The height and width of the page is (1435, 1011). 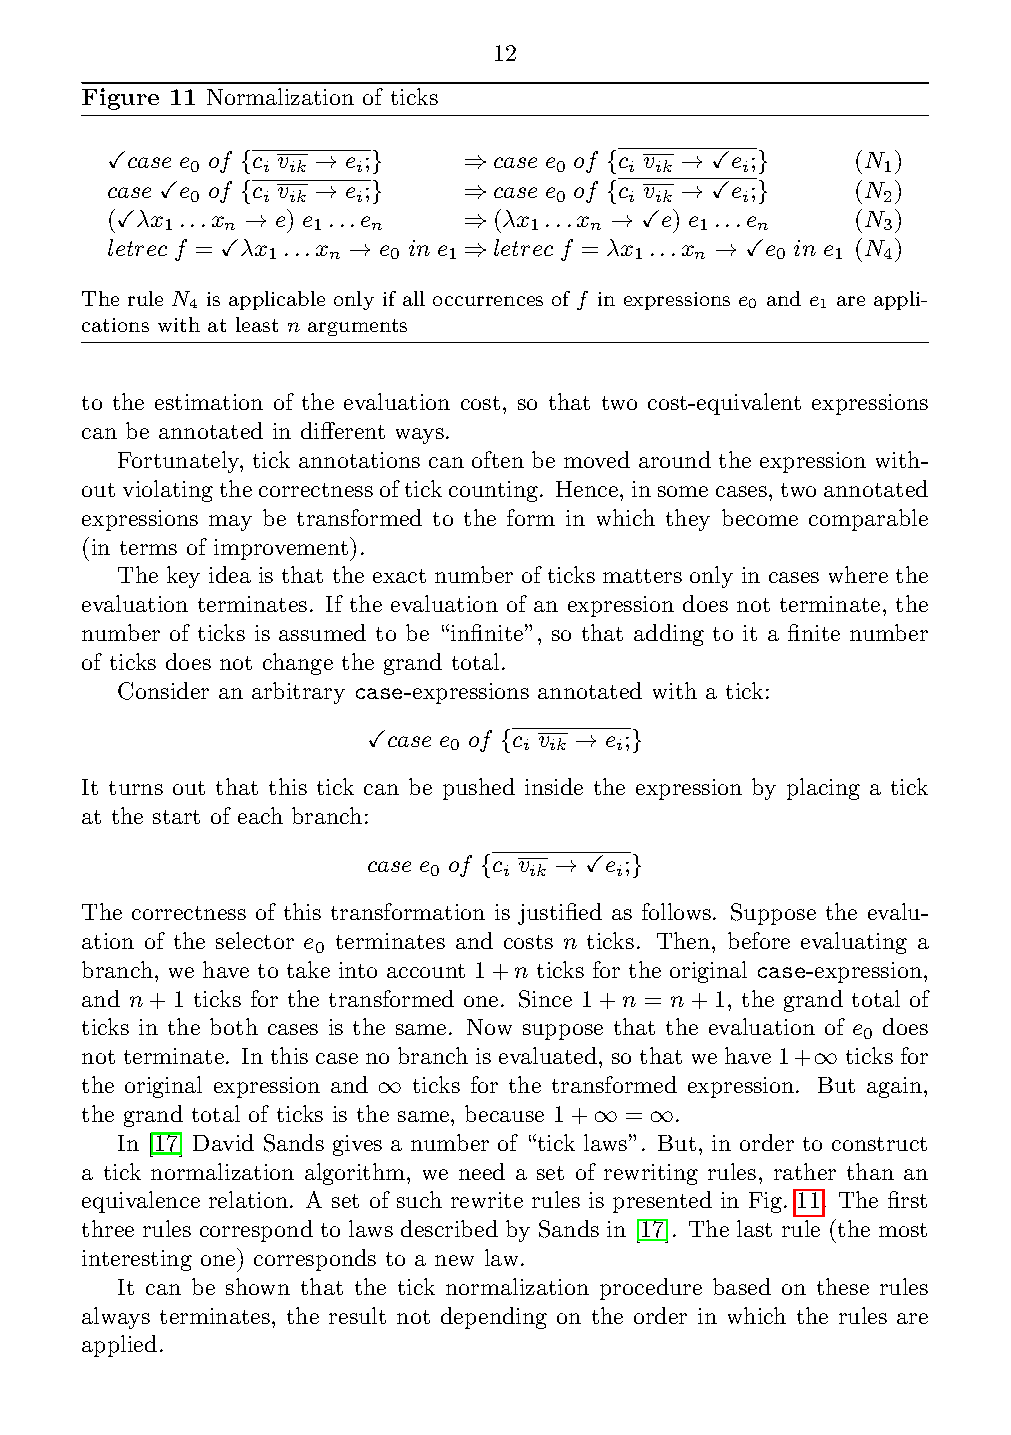 What do you see at coordinates (255, 940) in the page?
I see `selector` at bounding box center [255, 940].
